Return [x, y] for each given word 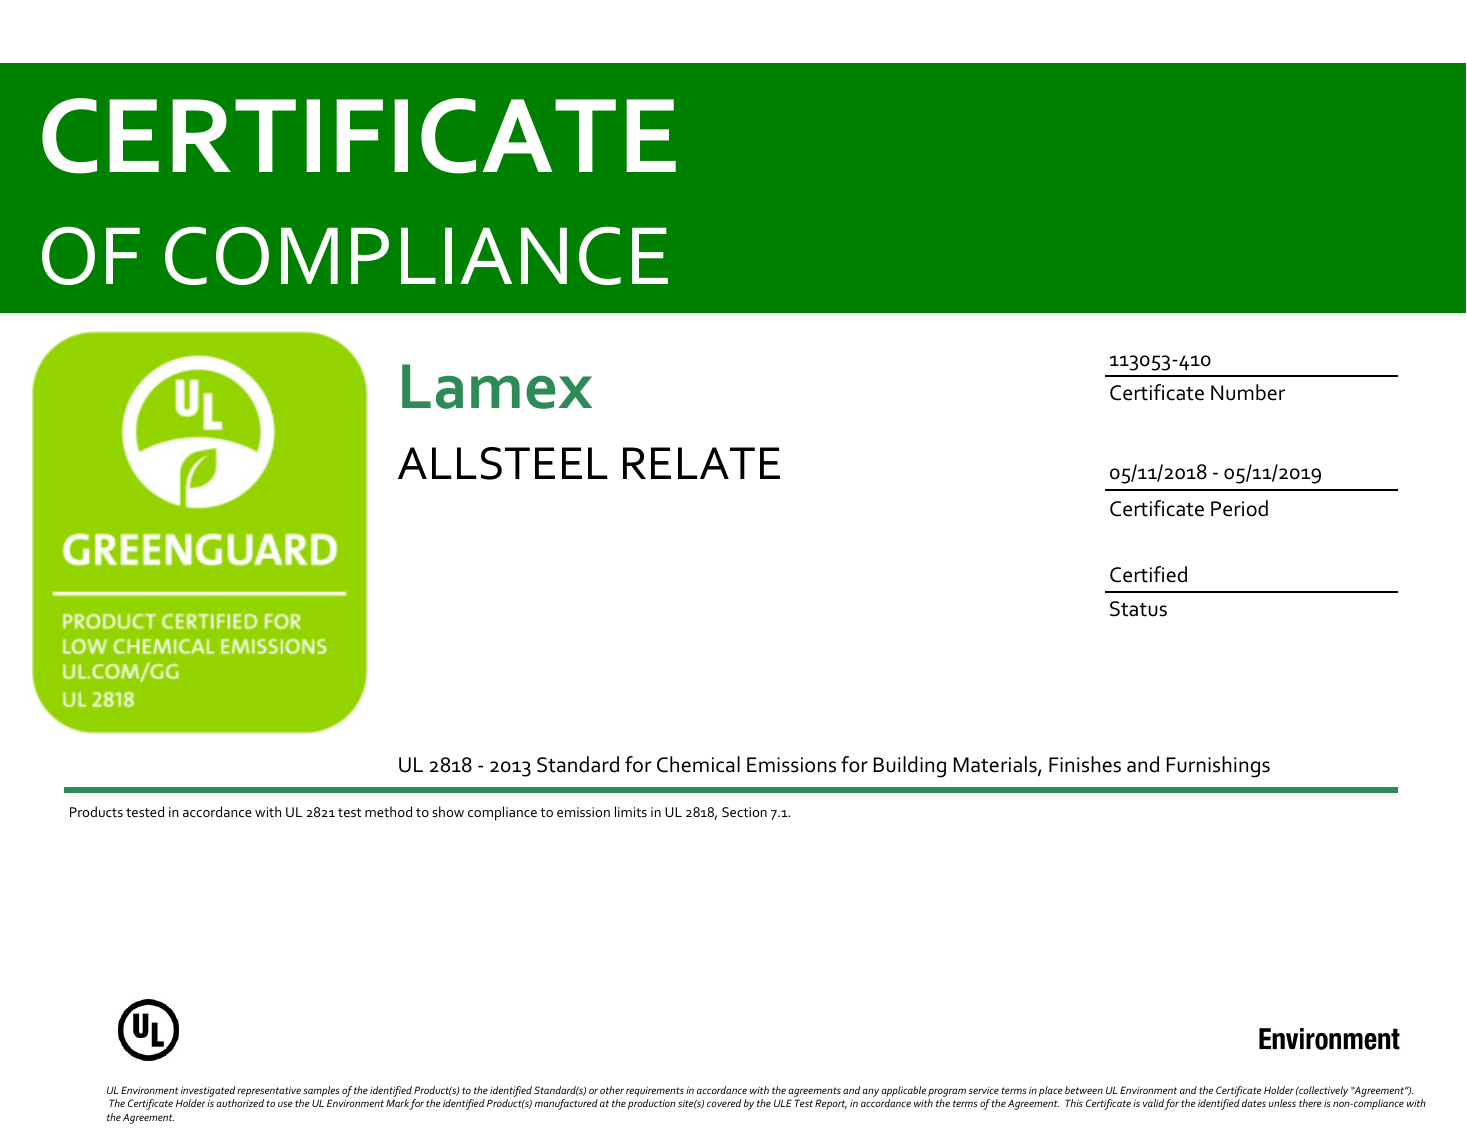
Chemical [698, 764]
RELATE [701, 463]
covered [724, 1103]
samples [321, 1091]
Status [1138, 609]
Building [910, 767]
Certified [1148, 574]
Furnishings [1218, 767]
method [388, 811]
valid [1154, 1104]
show [448, 811]
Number [1248, 392]
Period [1239, 508]
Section [744, 812]
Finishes [1085, 764]
